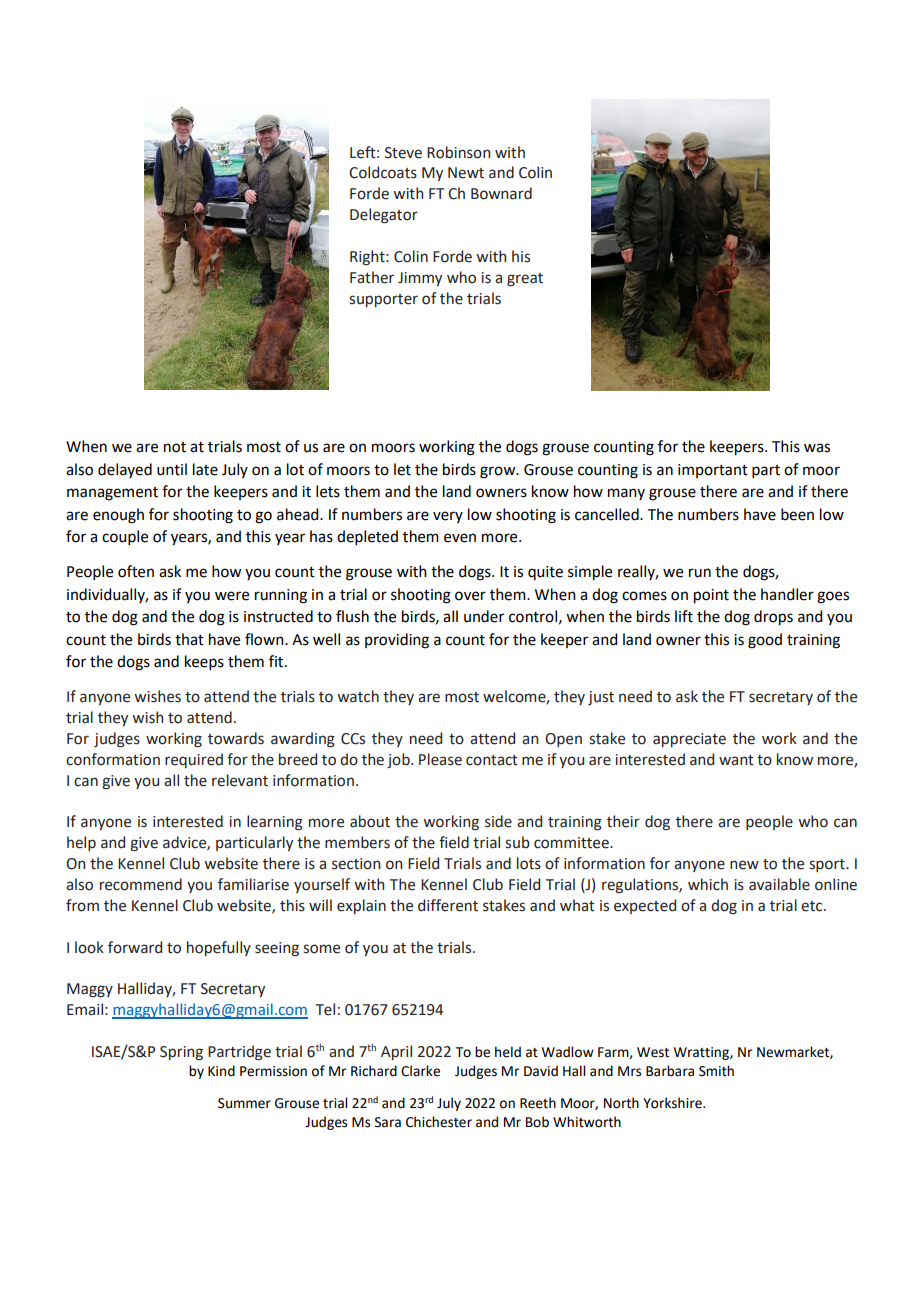 This page has width=924, height=1308. I want to click on Newt, so click(466, 173).
